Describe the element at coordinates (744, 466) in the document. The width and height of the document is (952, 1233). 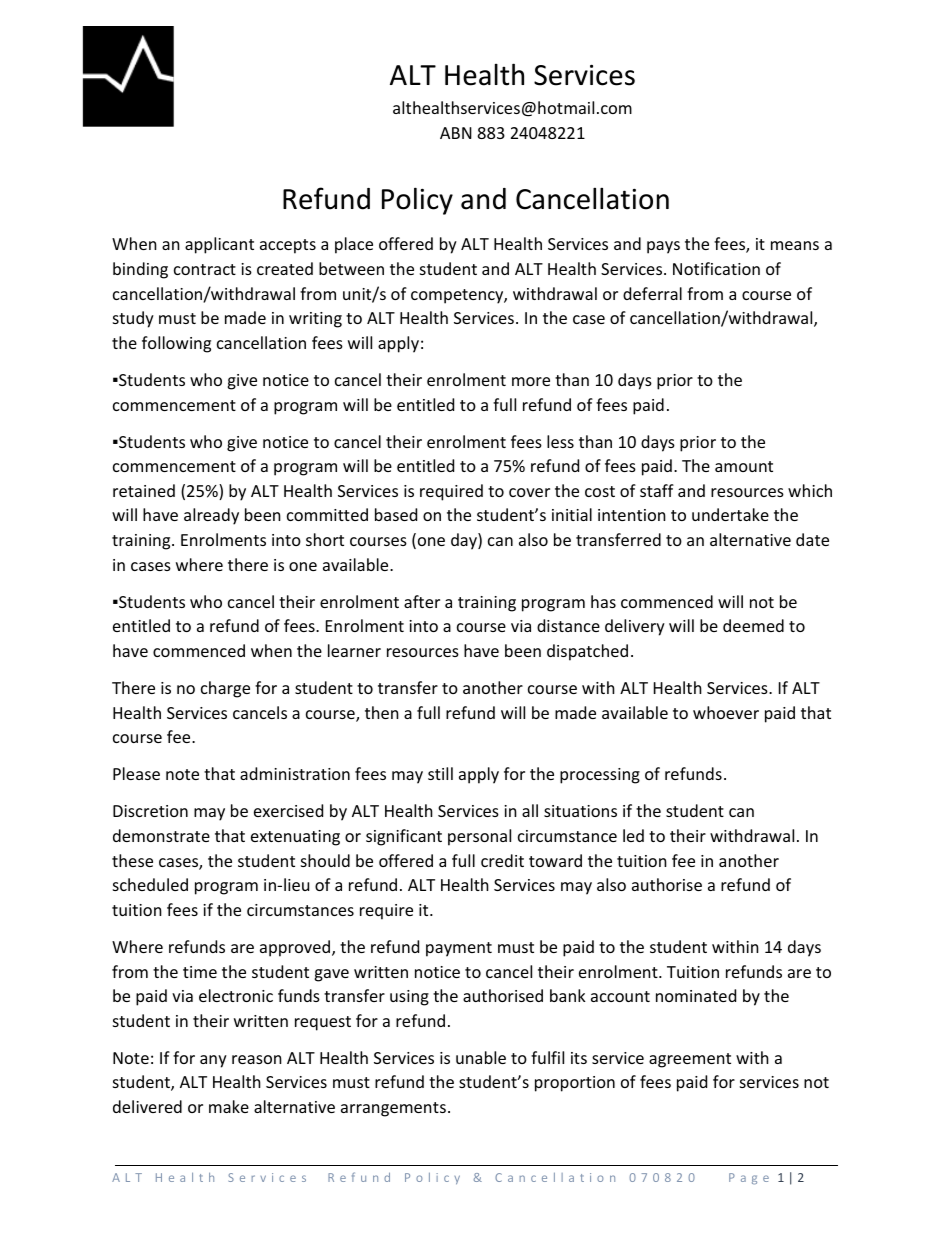
I see `amount` at that location.
